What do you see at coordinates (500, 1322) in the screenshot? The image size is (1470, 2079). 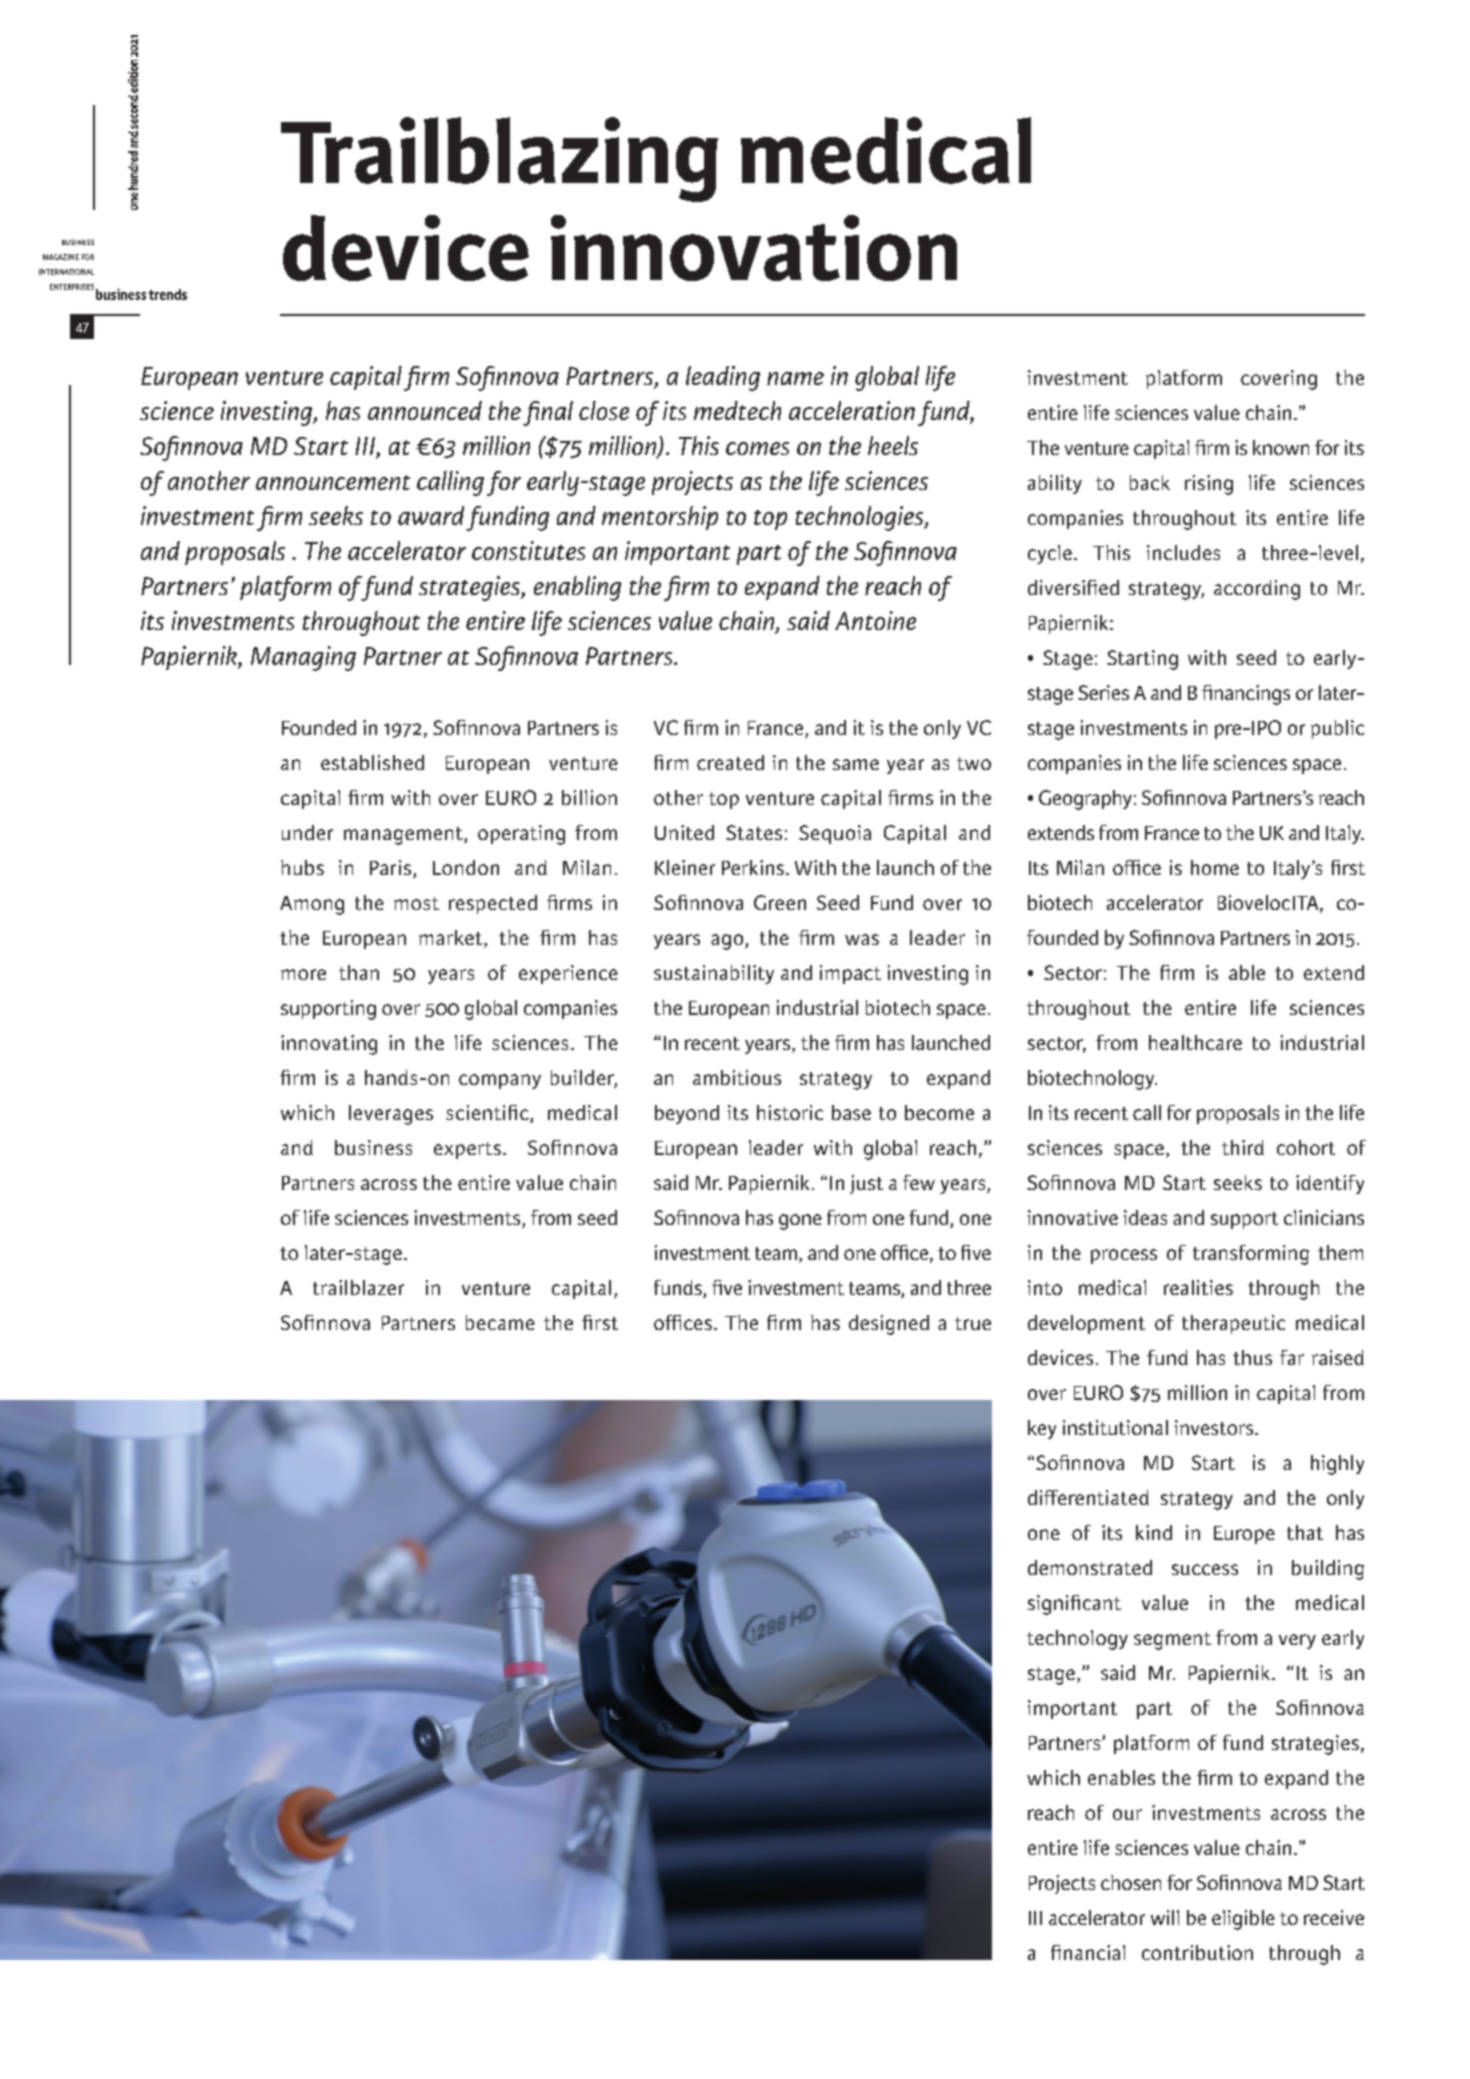 I see `became` at bounding box center [500, 1322].
